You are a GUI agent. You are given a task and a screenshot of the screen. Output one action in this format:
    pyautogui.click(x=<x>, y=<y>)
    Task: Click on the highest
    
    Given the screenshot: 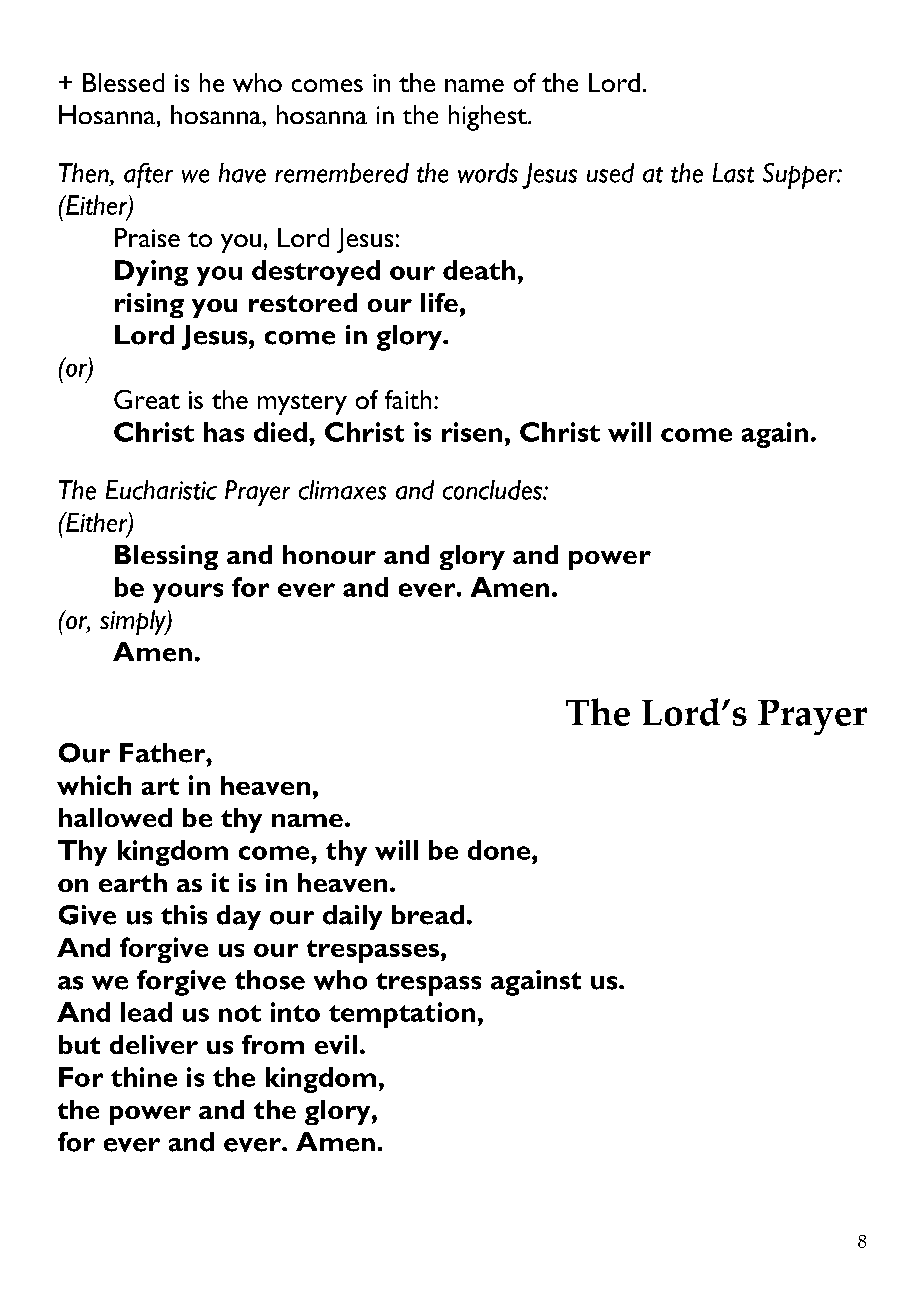 What is the action you would take?
    pyautogui.click(x=489, y=118)
